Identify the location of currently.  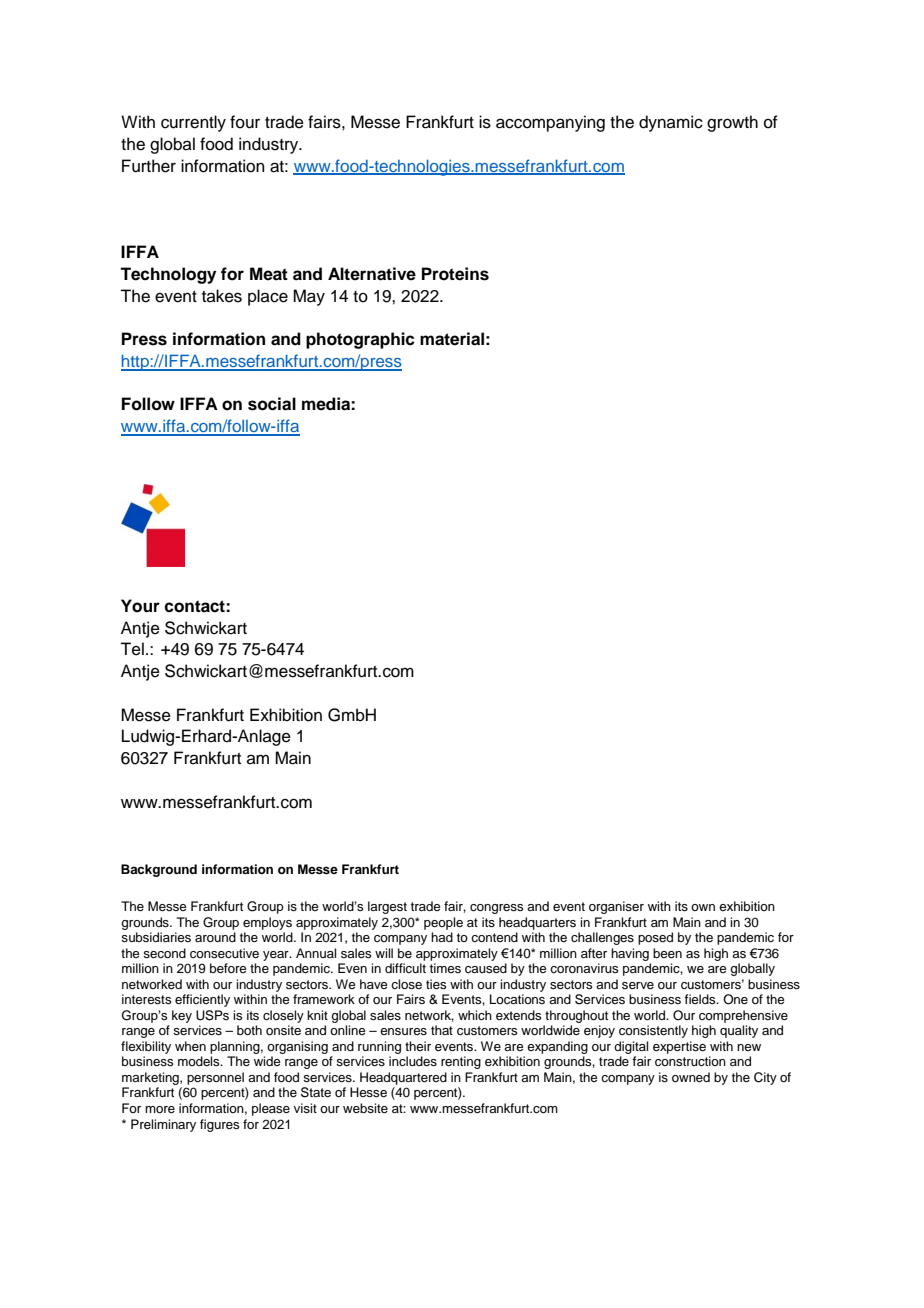
(193, 123).
